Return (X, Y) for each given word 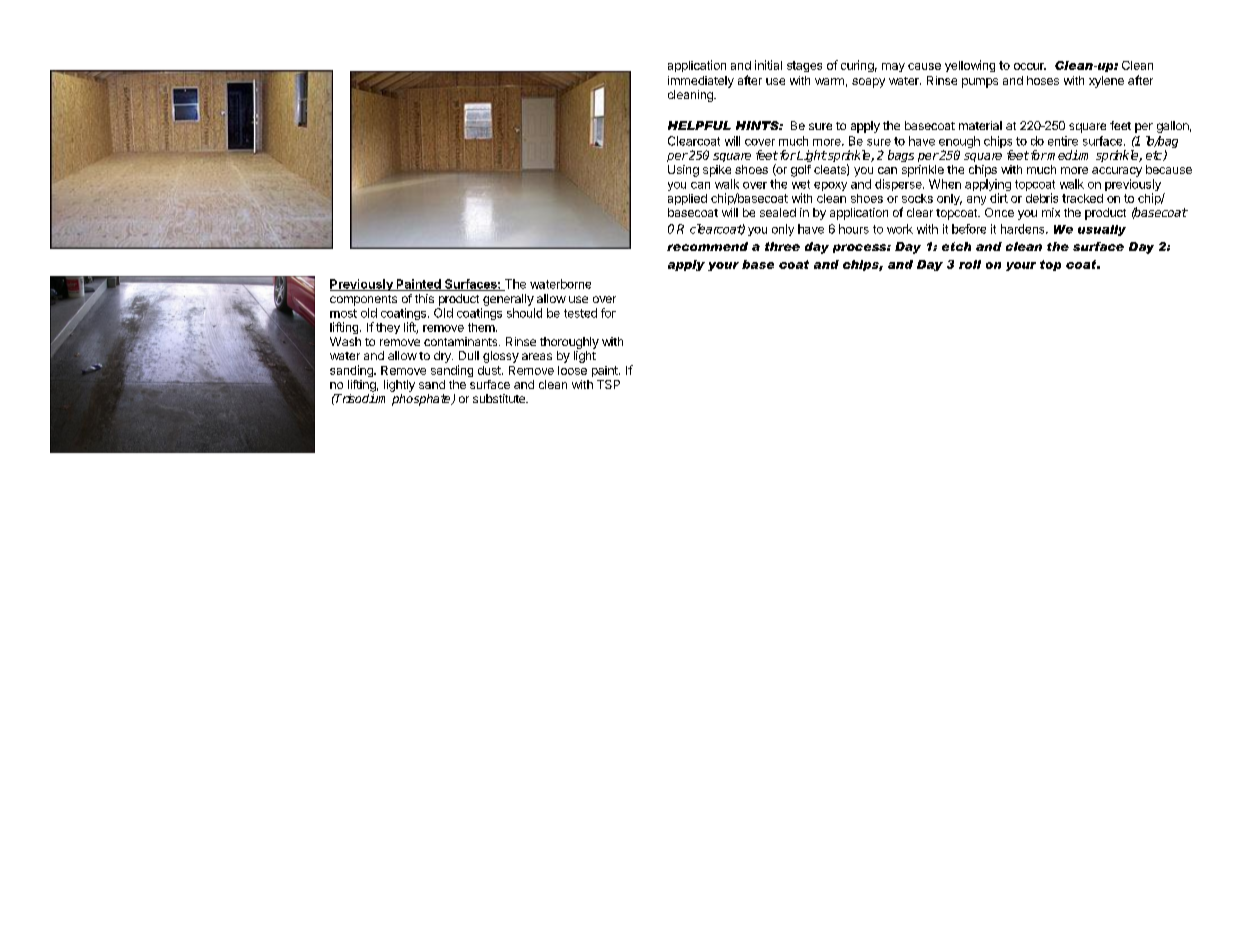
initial (768, 65)
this (424, 298)
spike (717, 171)
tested (580, 313)
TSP (608, 384)
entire (1063, 141)
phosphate (422, 400)
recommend (707, 246)
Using (683, 171)
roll (970, 264)
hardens (1024, 229)
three (782, 246)
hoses (1043, 80)
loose (572, 370)
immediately (701, 82)
